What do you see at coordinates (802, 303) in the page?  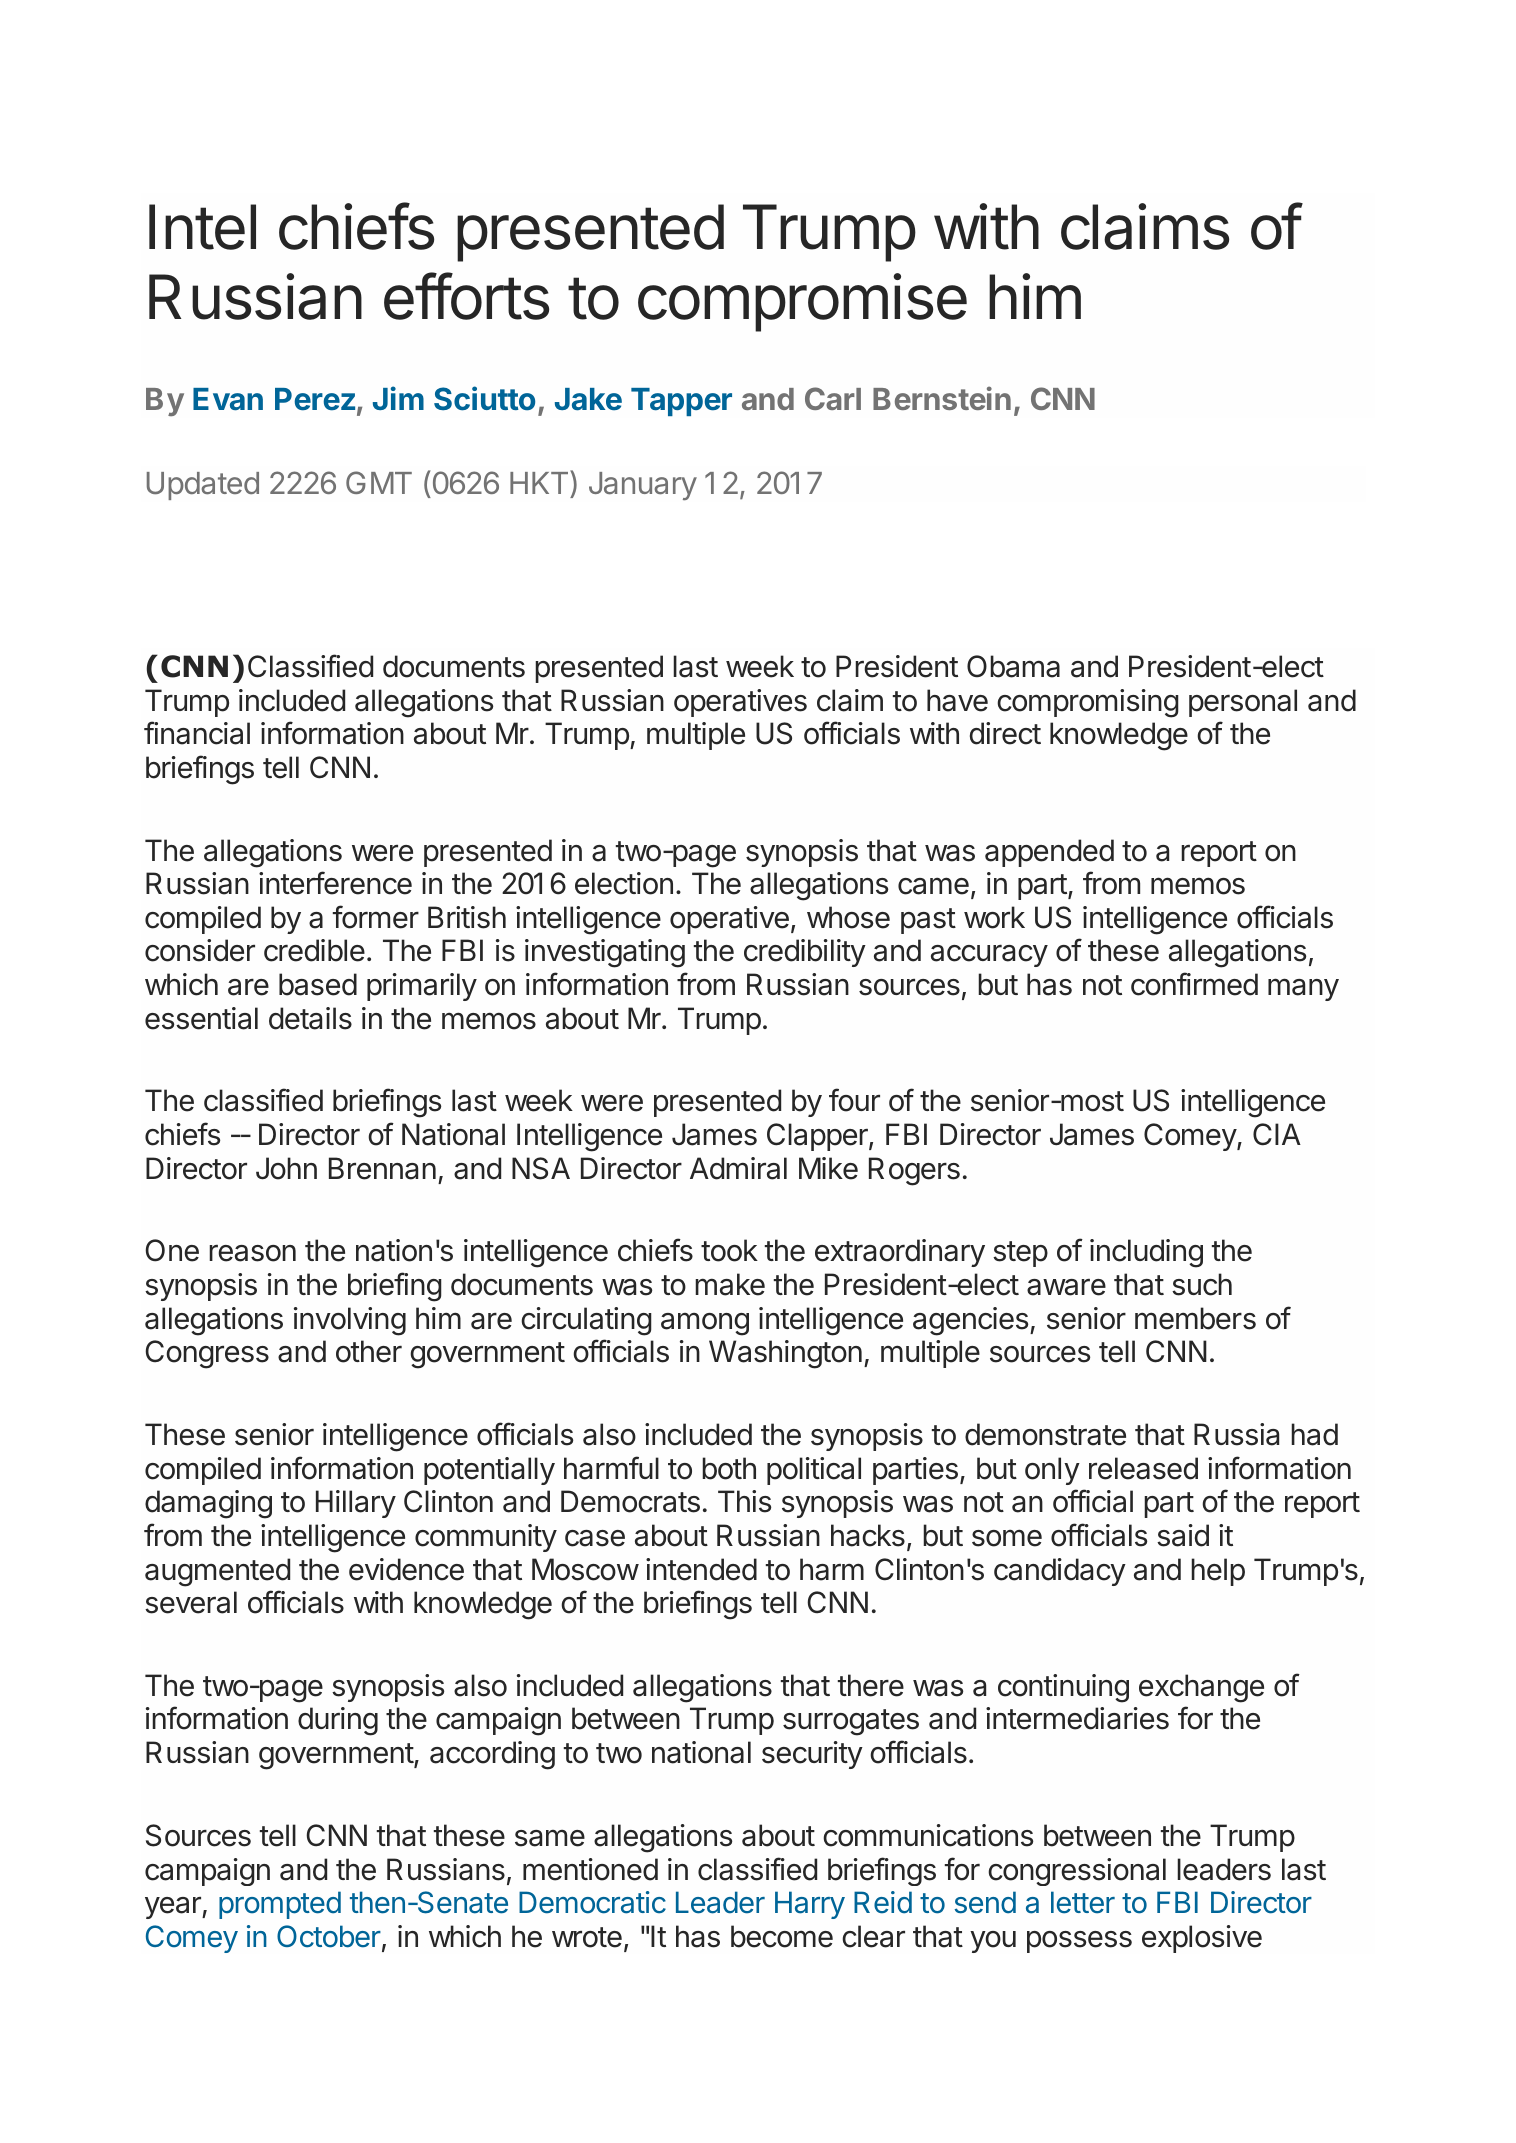 I see `compromise` at bounding box center [802, 303].
